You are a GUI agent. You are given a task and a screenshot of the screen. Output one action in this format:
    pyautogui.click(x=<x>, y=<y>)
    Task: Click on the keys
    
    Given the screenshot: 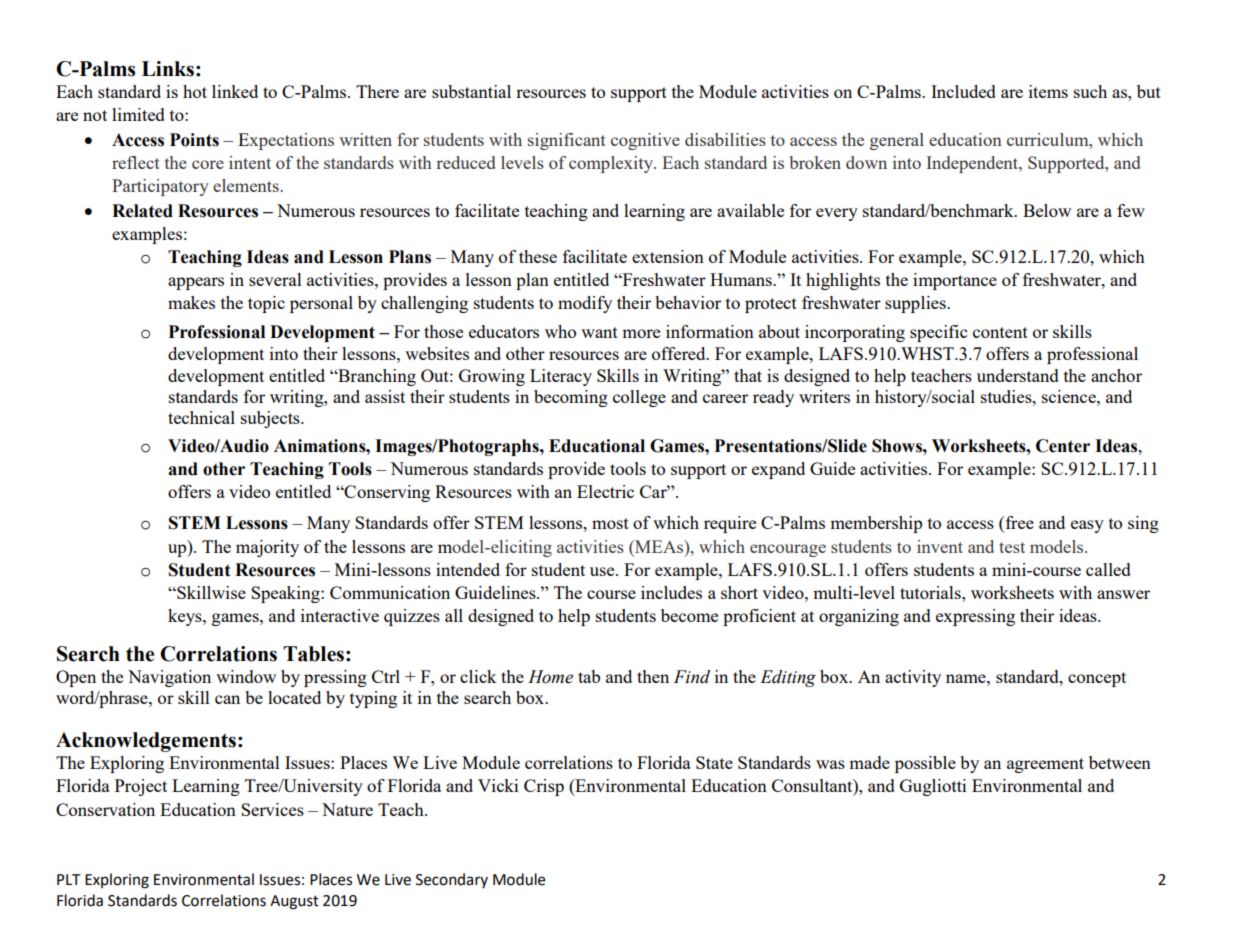 What is the action you would take?
    pyautogui.click(x=186, y=617)
